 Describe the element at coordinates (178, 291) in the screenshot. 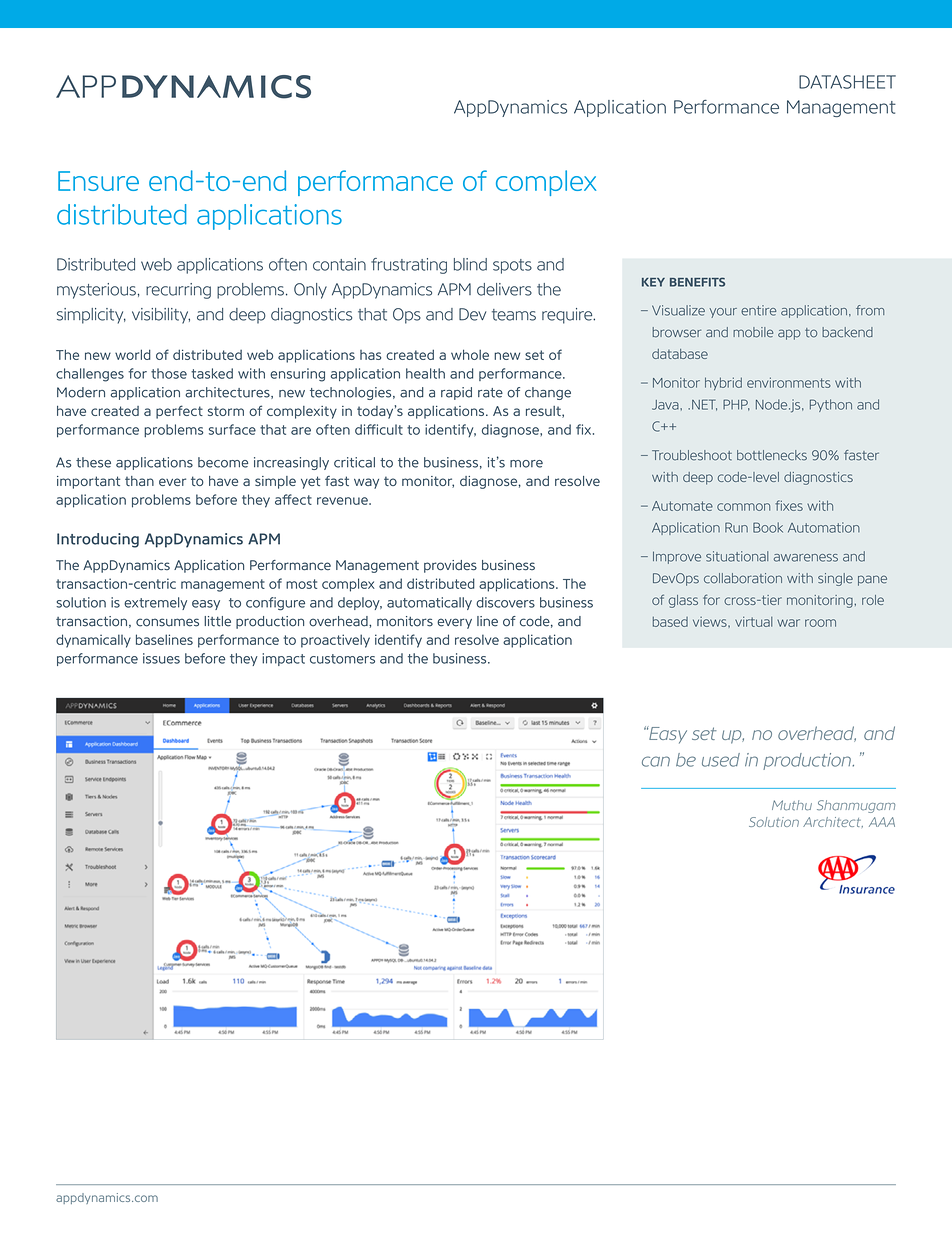

I see `recurring` at that location.
